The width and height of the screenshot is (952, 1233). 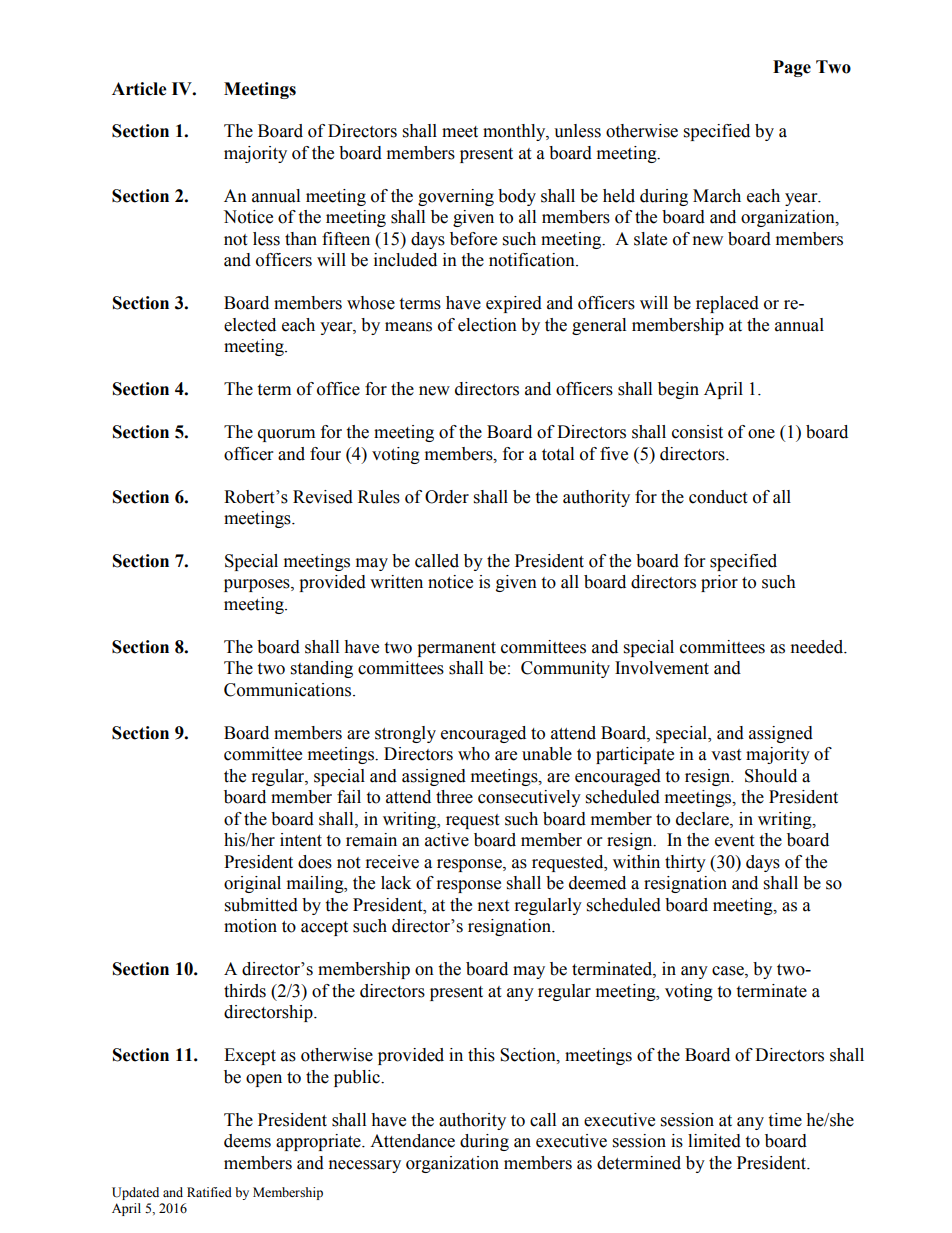 What do you see at coordinates (247, 1141) in the screenshot?
I see `deems` at bounding box center [247, 1141].
